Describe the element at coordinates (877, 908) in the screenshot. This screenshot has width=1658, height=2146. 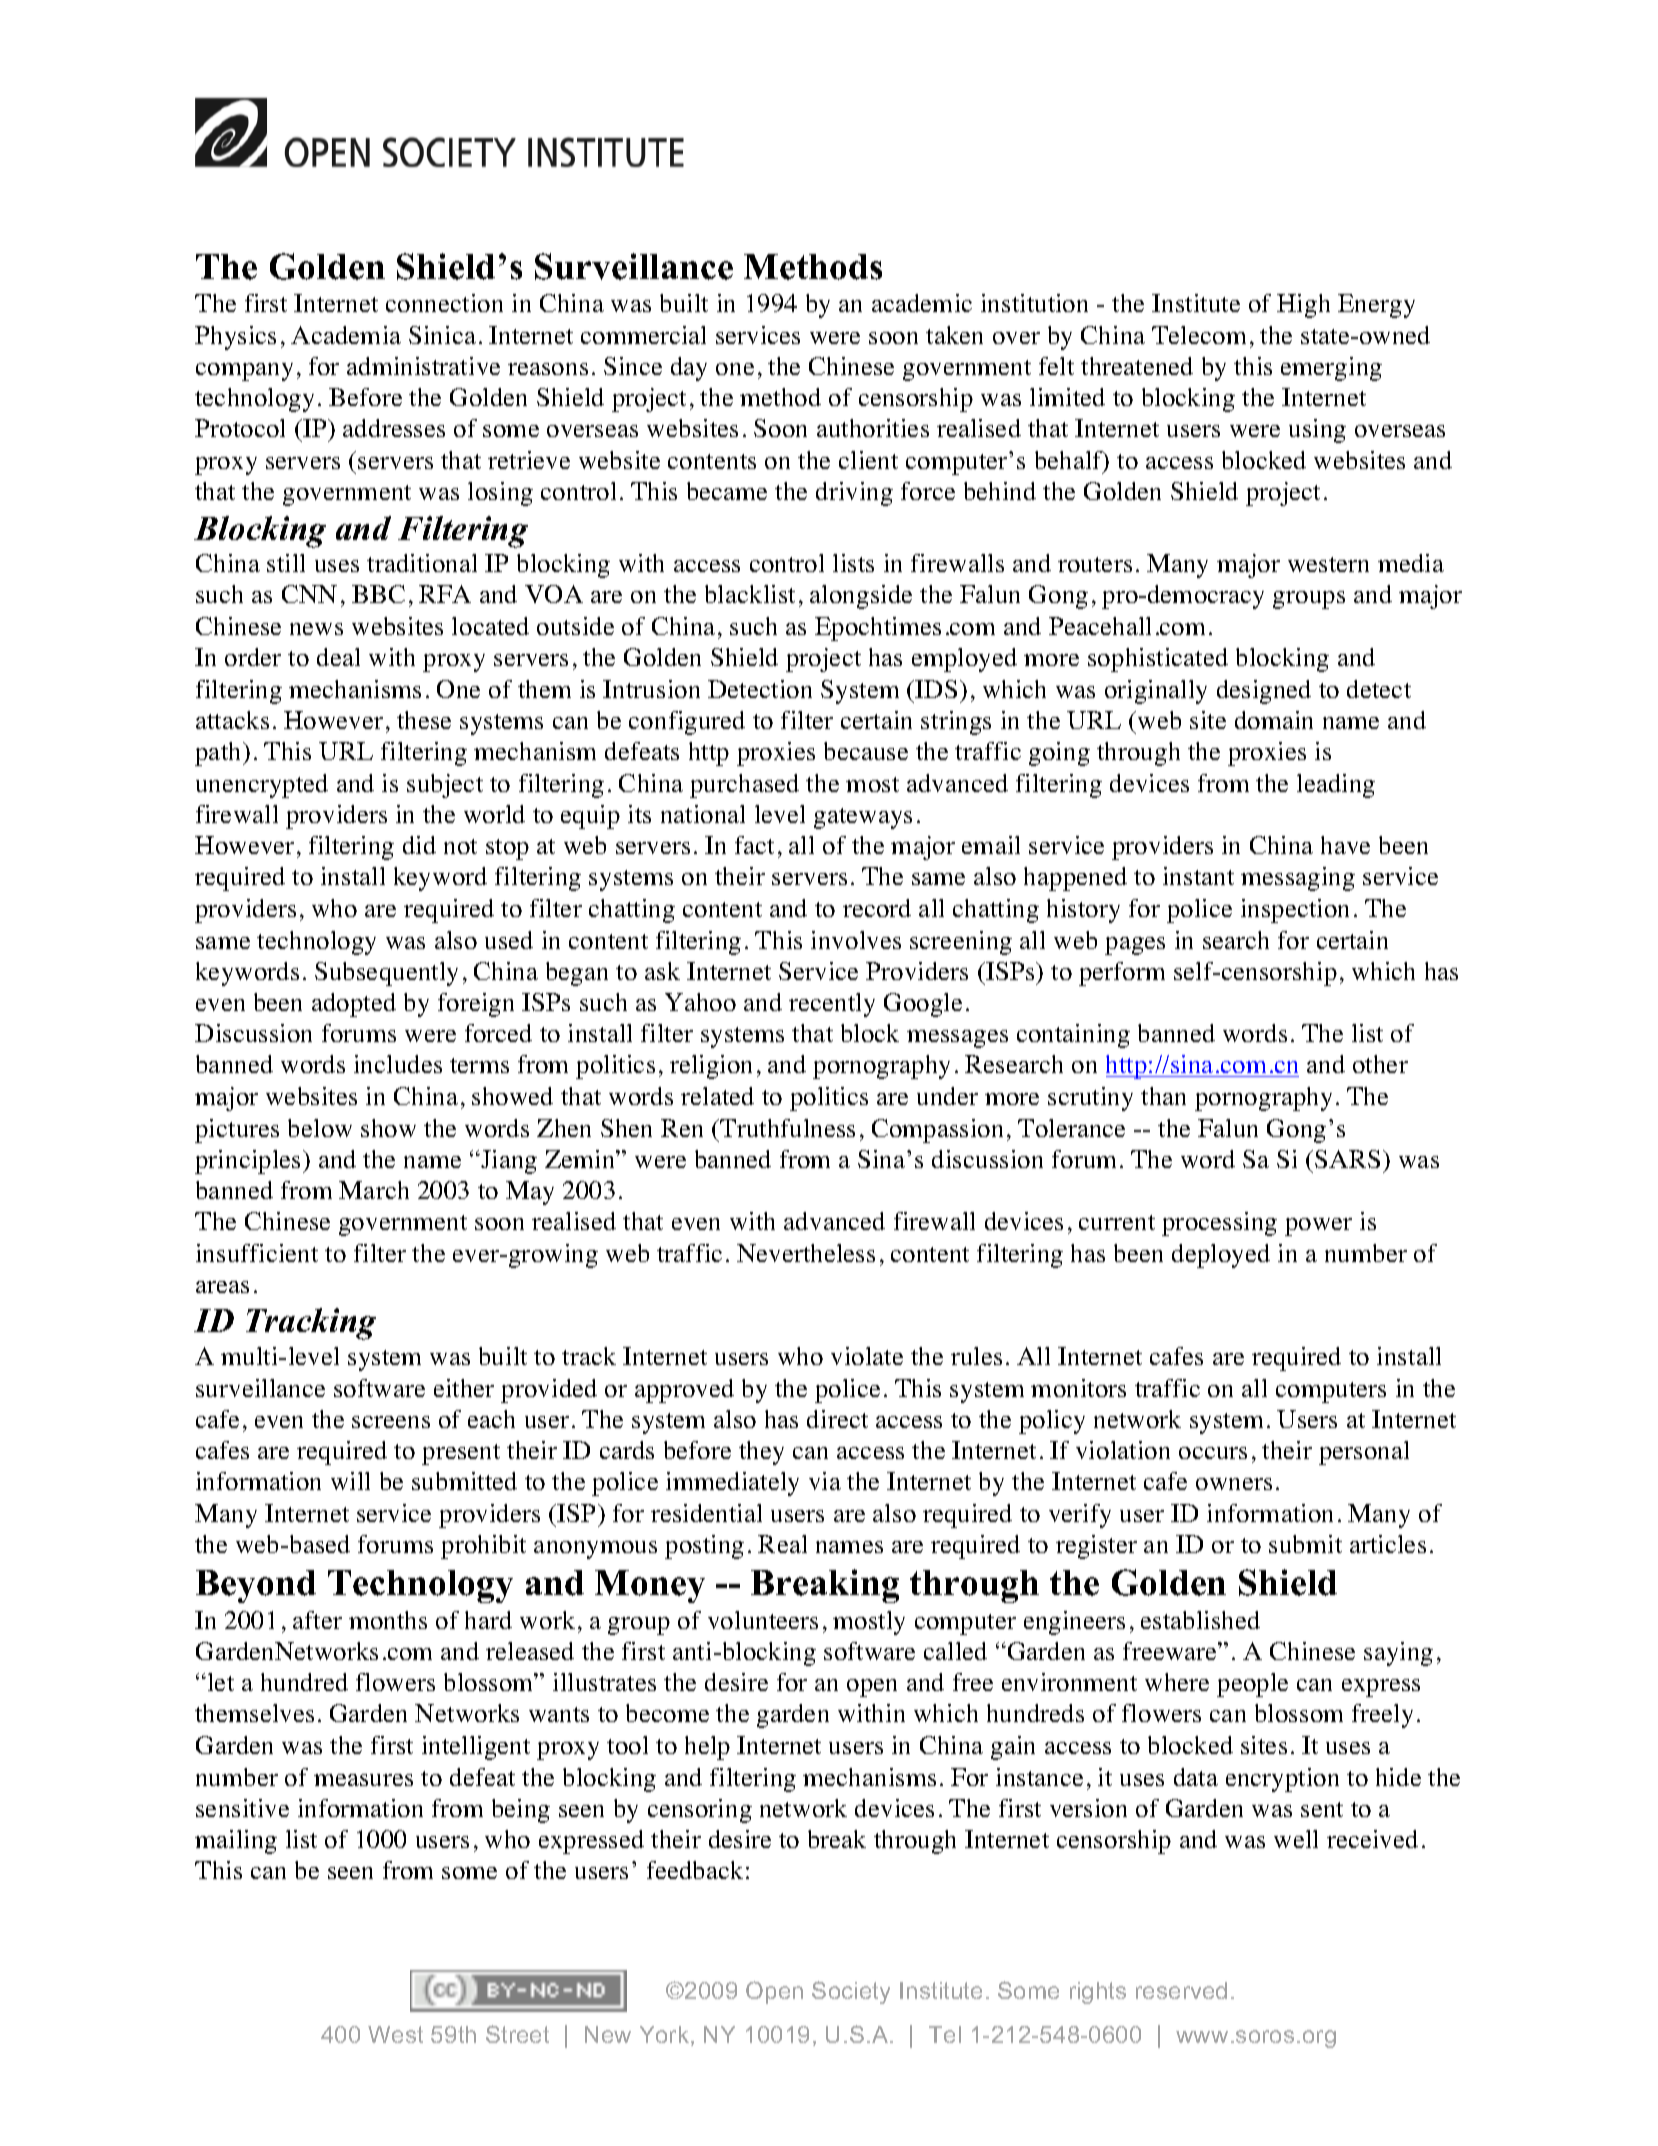
I see `record` at that location.
